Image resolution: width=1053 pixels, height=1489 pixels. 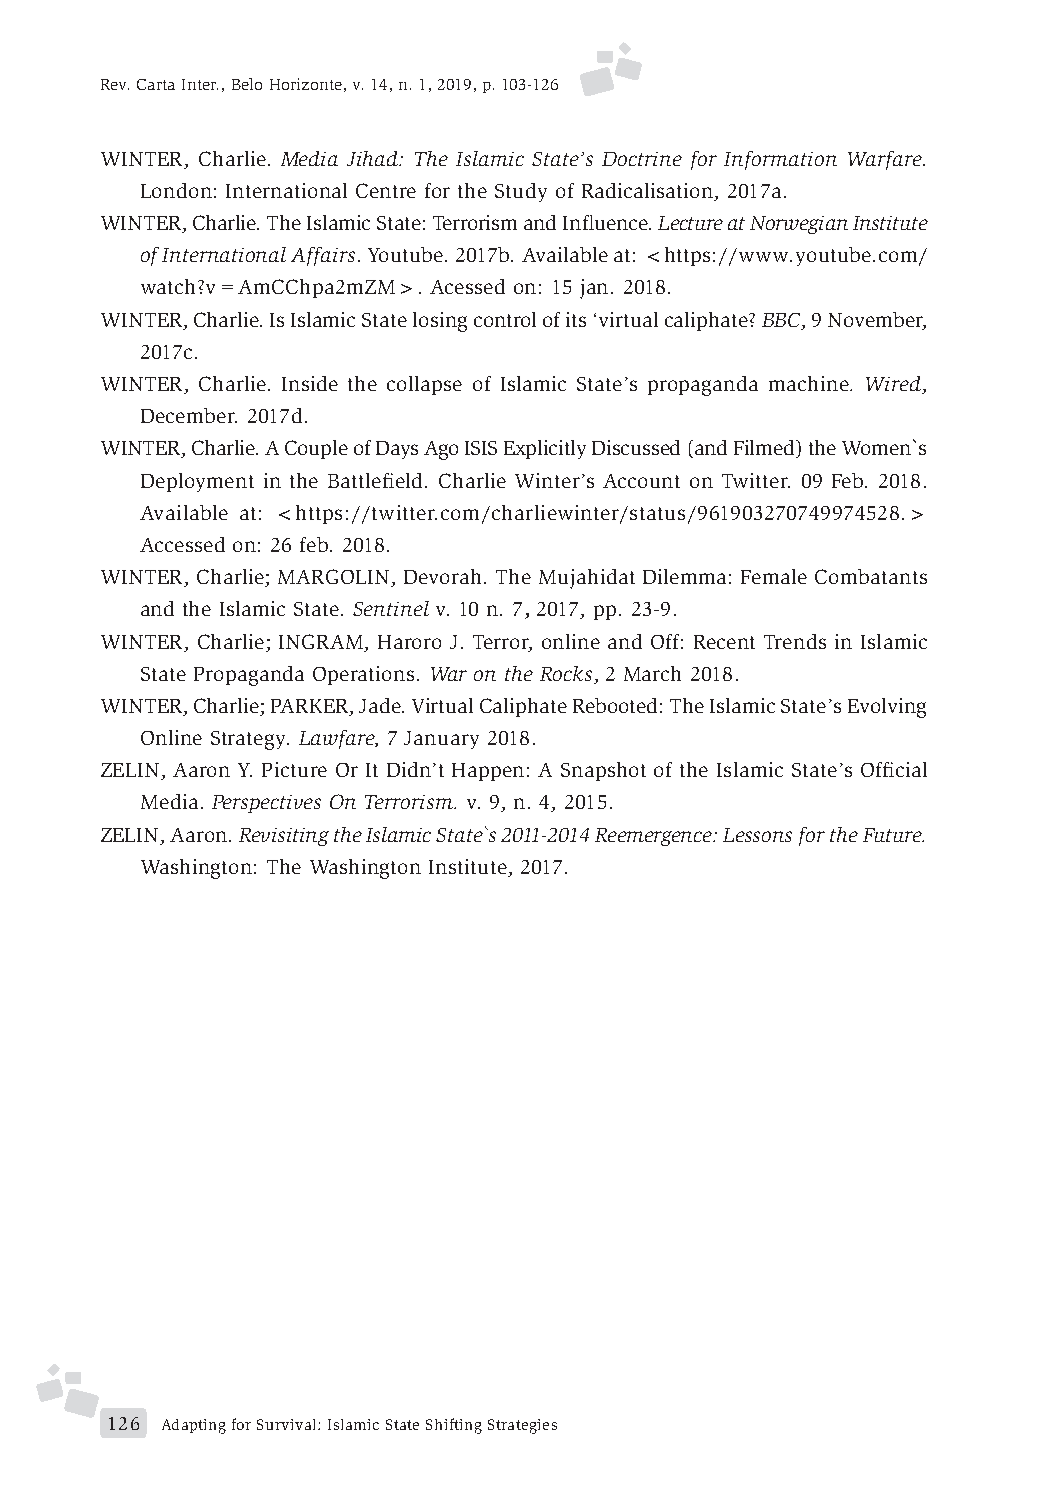 What do you see at coordinates (893, 835) in the page?
I see `Future` at bounding box center [893, 835].
